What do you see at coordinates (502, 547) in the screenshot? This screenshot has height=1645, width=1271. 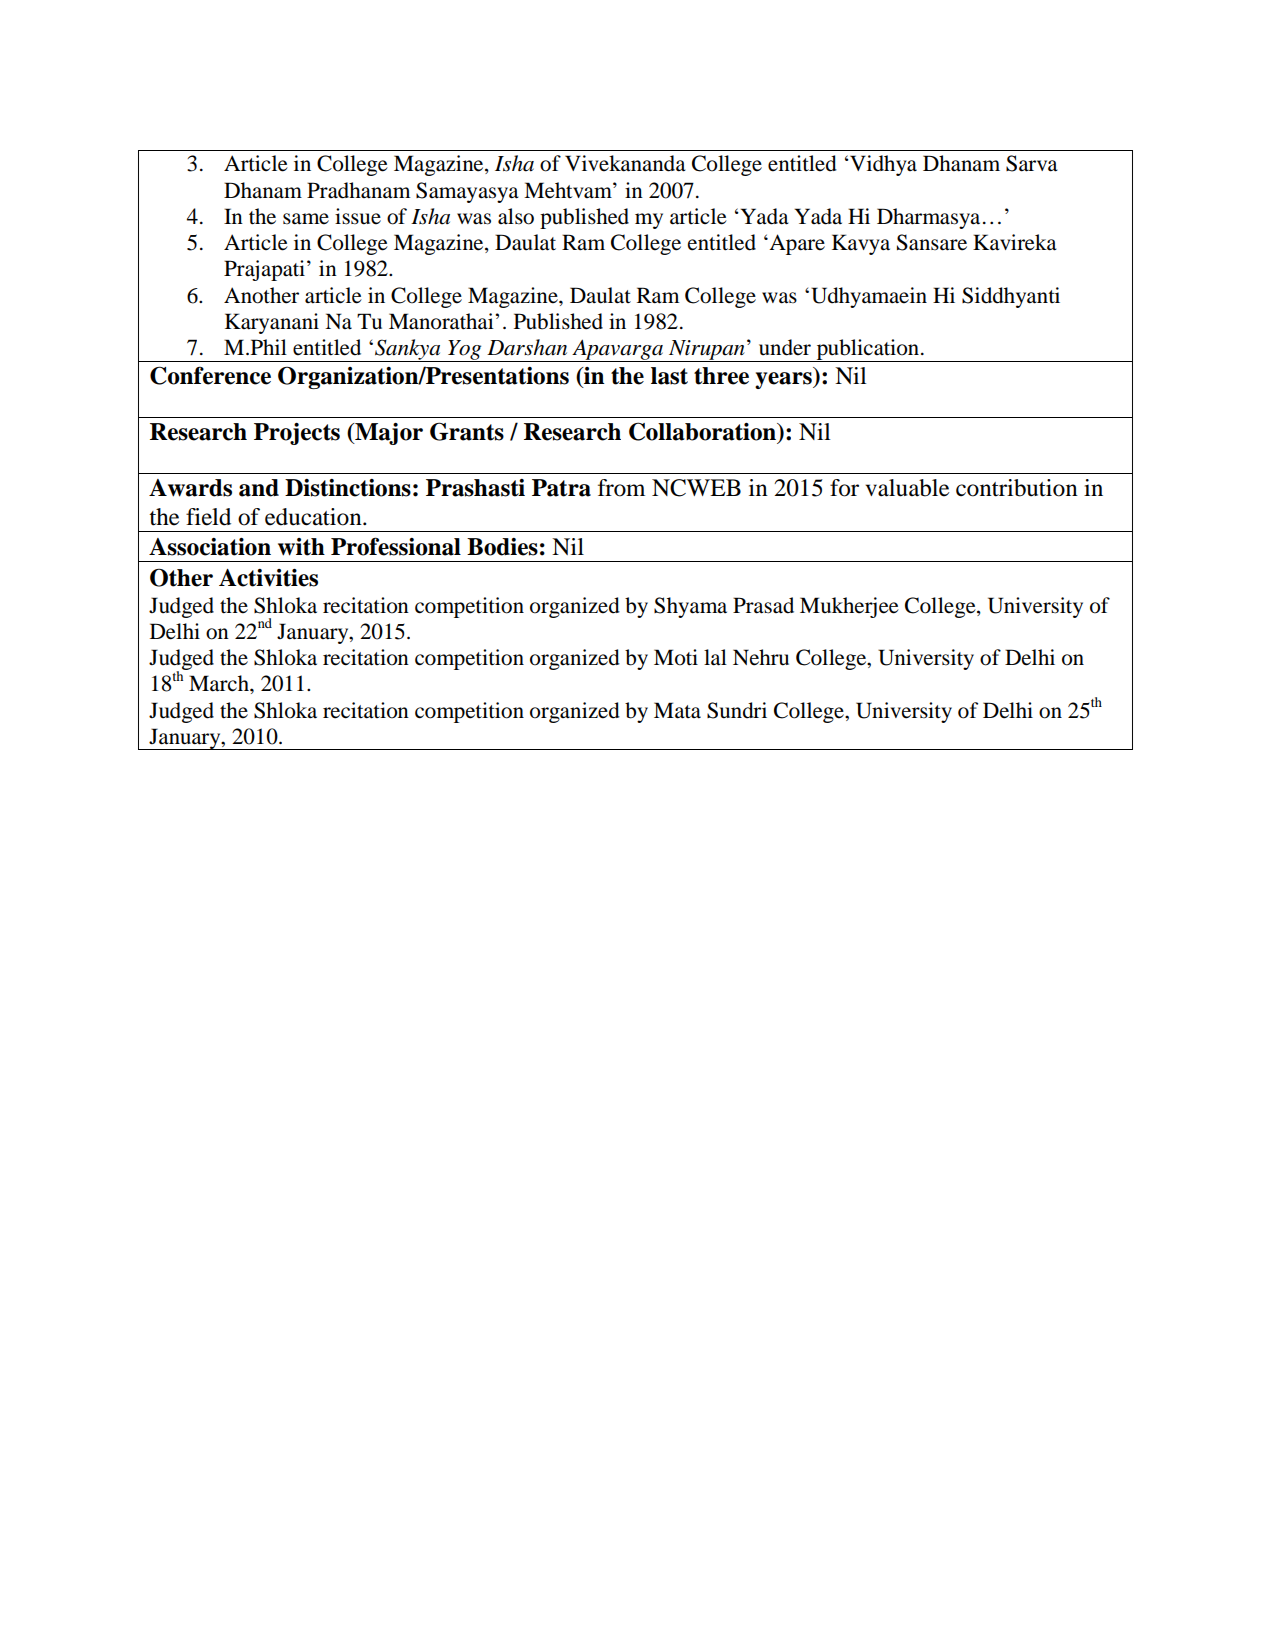 I see `Bodies` at bounding box center [502, 547].
